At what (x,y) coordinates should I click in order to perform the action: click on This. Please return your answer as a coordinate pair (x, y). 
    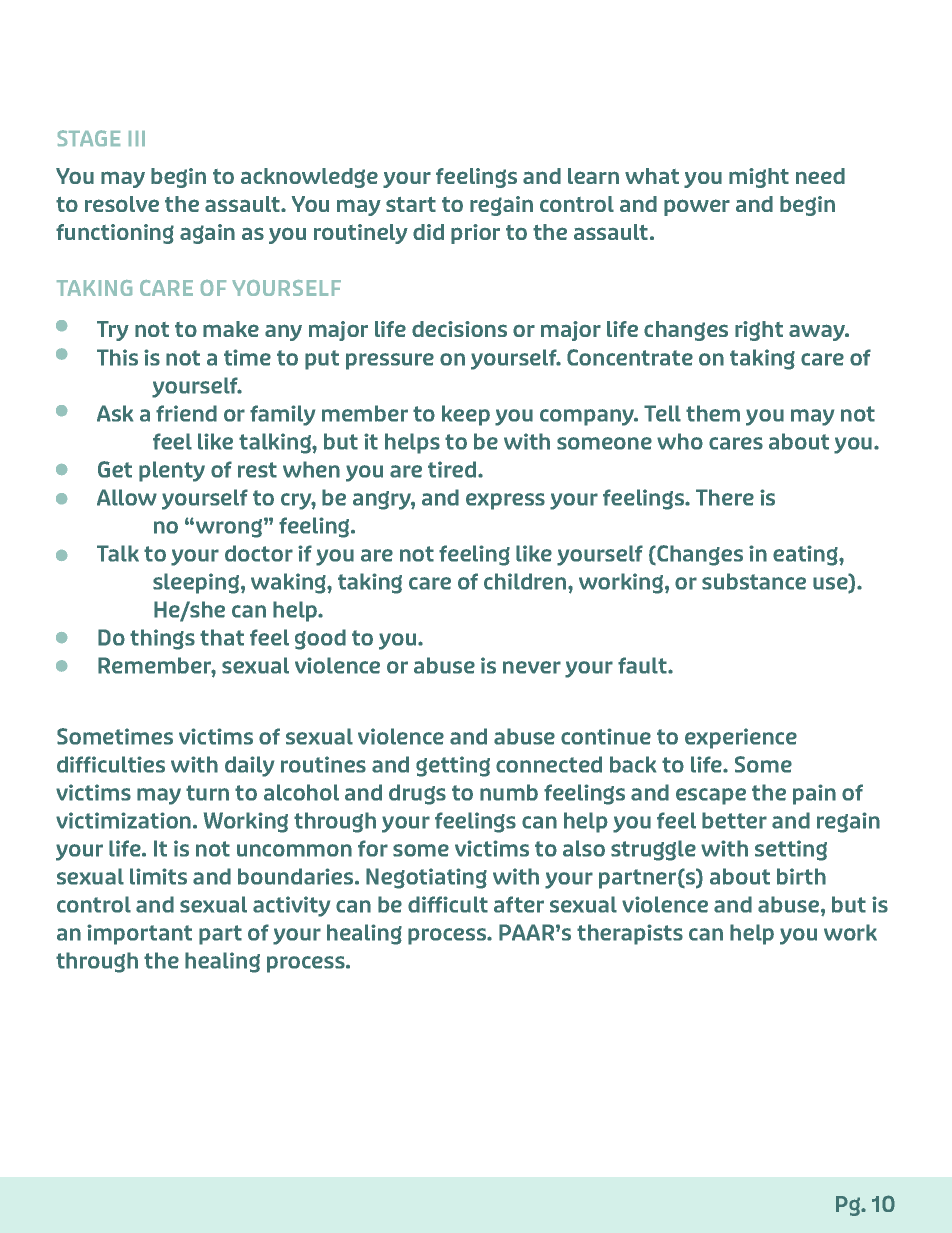
    Looking at the image, I should click on (117, 357).
